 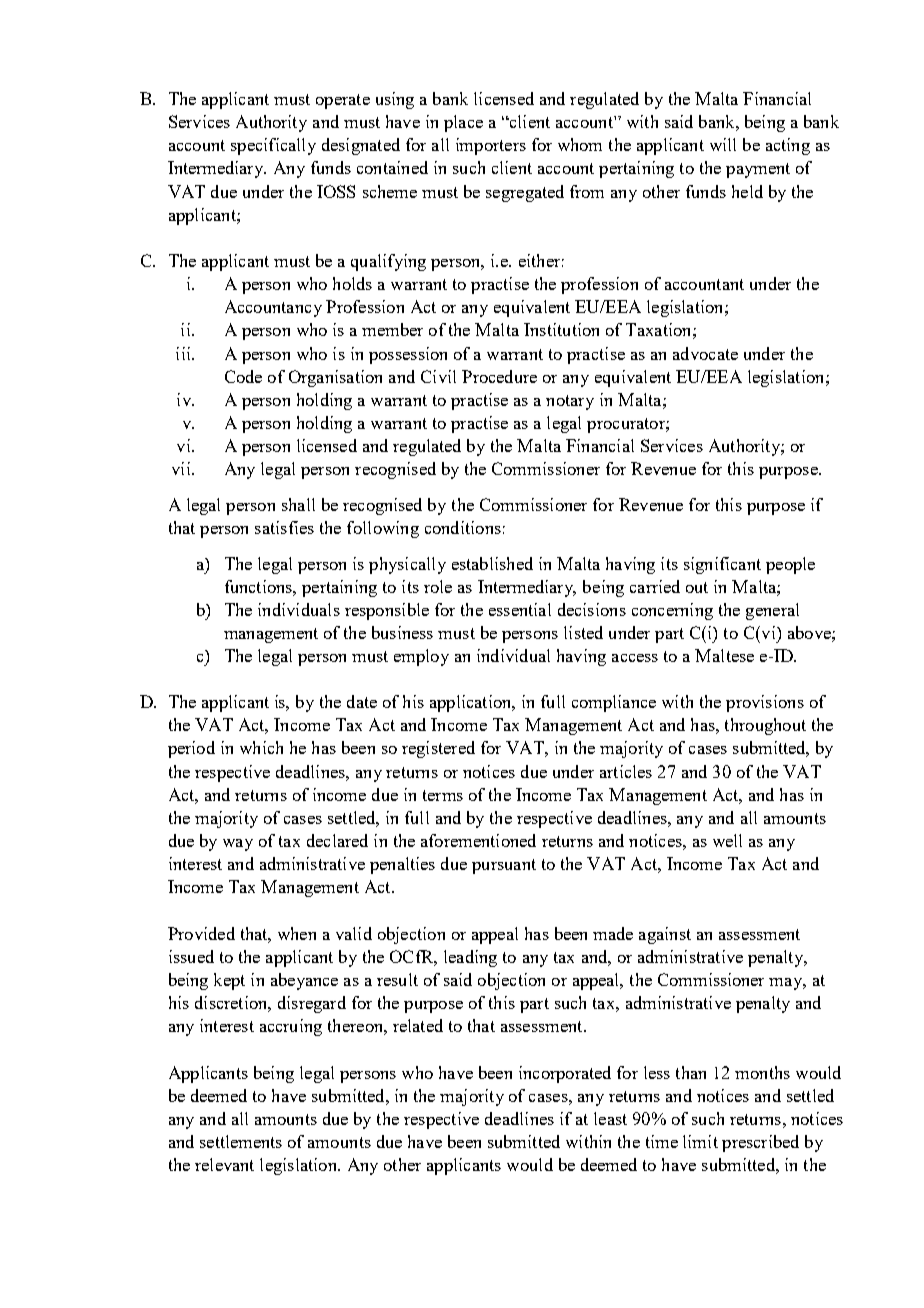 What do you see at coordinates (241, 1141) in the screenshot?
I see `settlements` at bounding box center [241, 1141].
